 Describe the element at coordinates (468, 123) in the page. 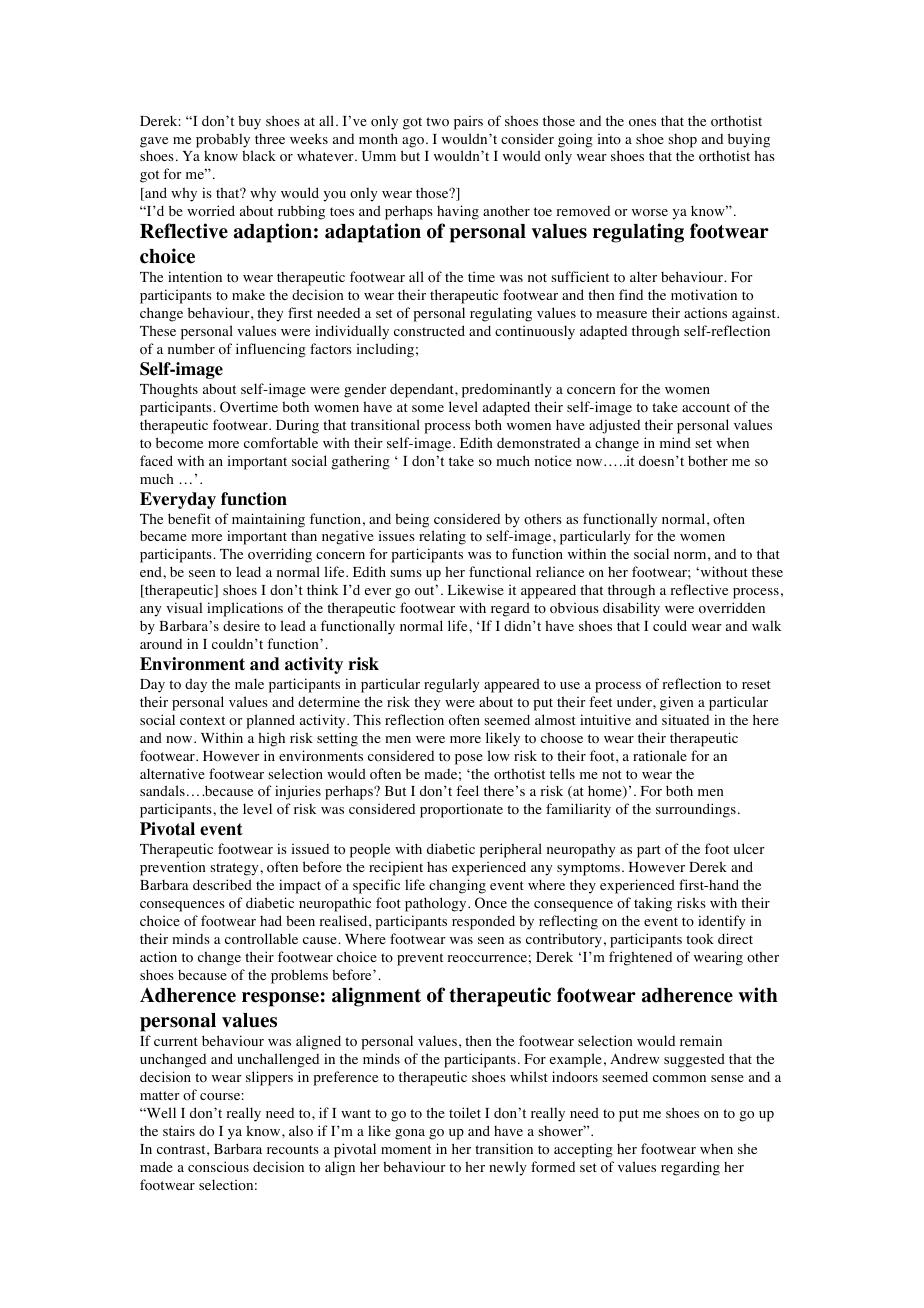

I see `pairs` at that location.
